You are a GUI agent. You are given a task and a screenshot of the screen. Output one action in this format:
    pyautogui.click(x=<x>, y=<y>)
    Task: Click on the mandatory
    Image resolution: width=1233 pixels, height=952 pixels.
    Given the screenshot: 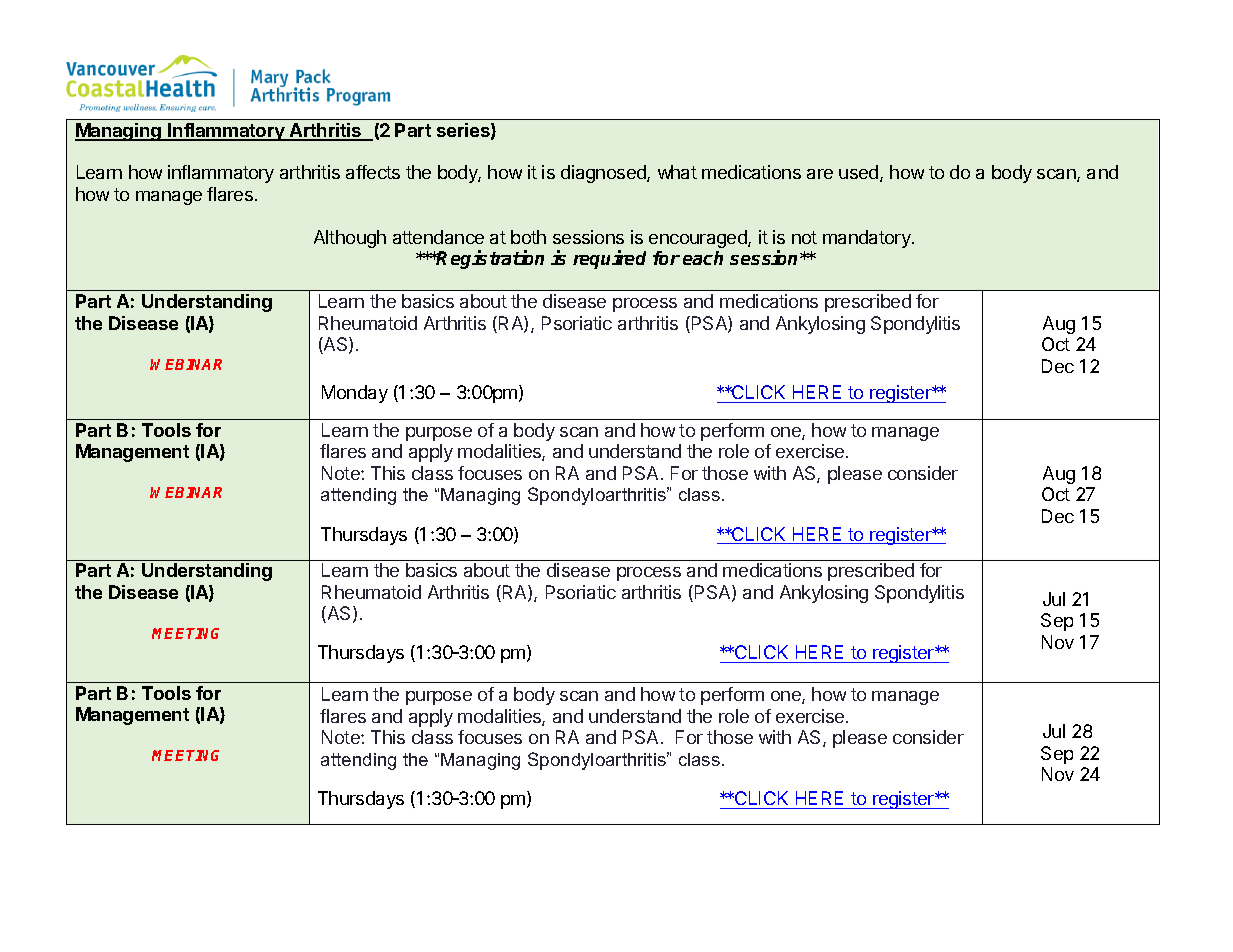 What is the action you would take?
    pyautogui.click(x=868, y=239)
